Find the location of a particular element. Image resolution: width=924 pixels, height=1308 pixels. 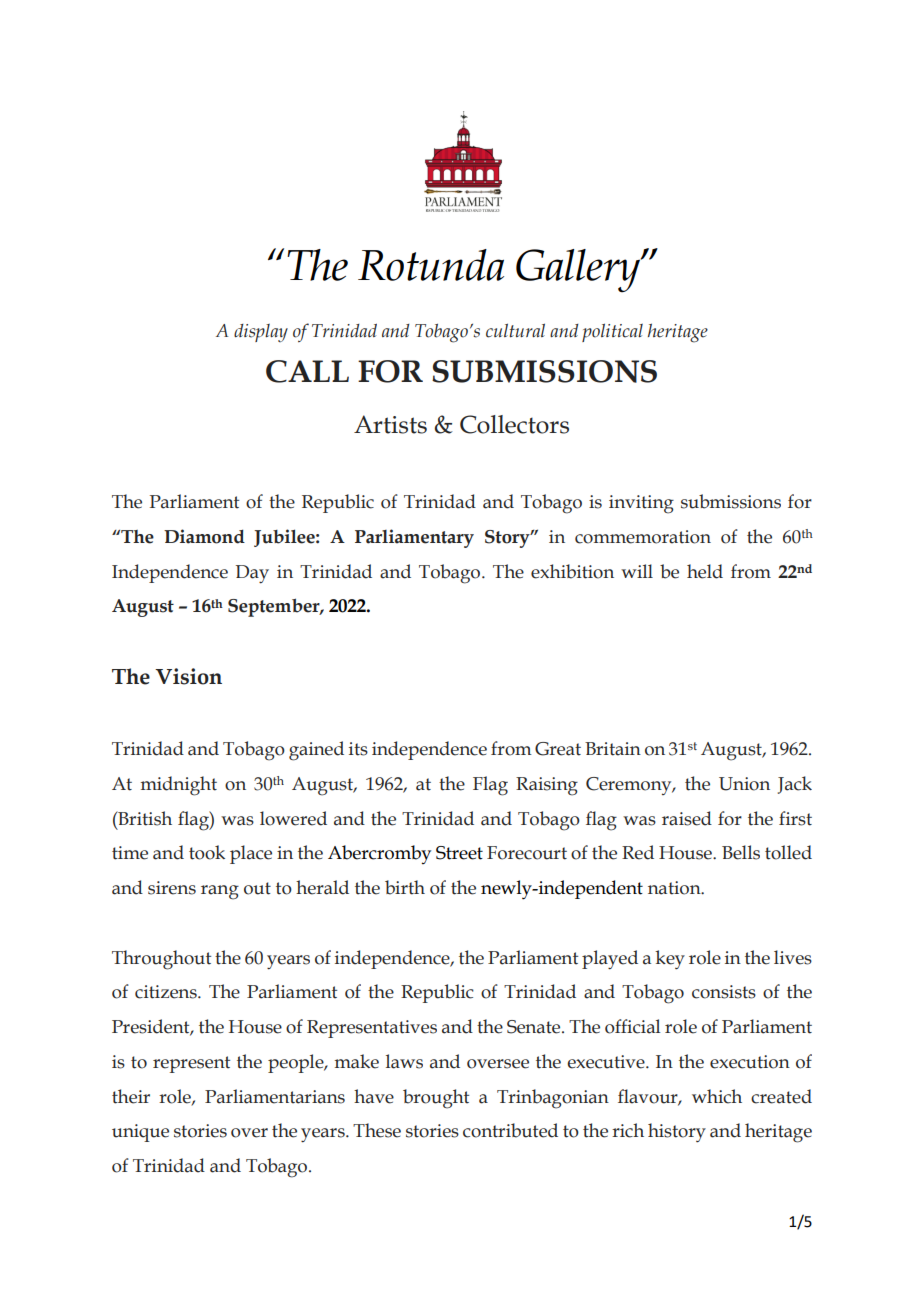

Street is located at coordinates (459, 853).
